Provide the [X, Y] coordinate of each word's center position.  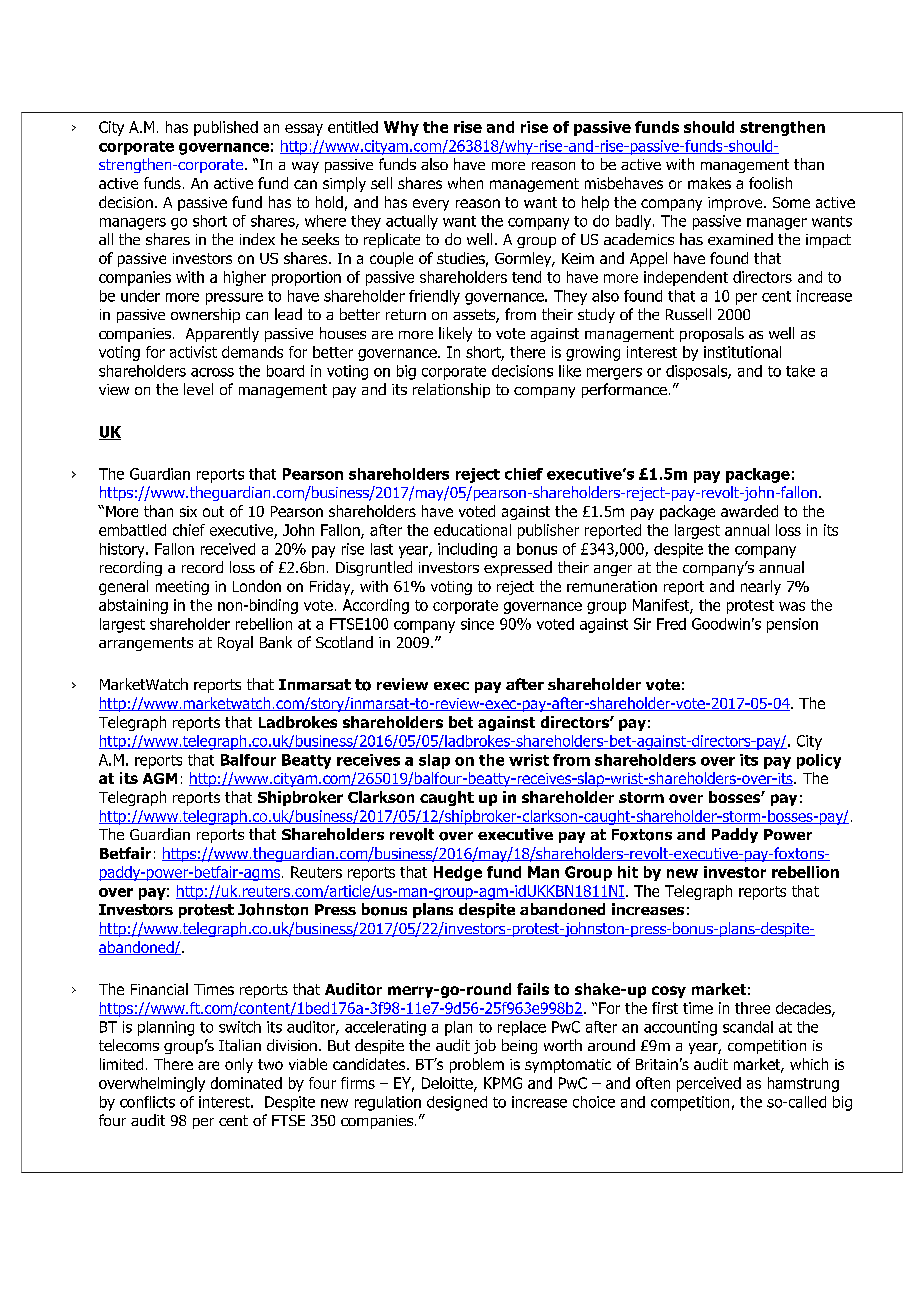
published [226, 128]
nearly [761, 587]
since [477, 624]
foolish [770, 183]
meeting [182, 588]
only [239, 1065]
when [465, 183]
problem [477, 1065]
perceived [709, 1084]
